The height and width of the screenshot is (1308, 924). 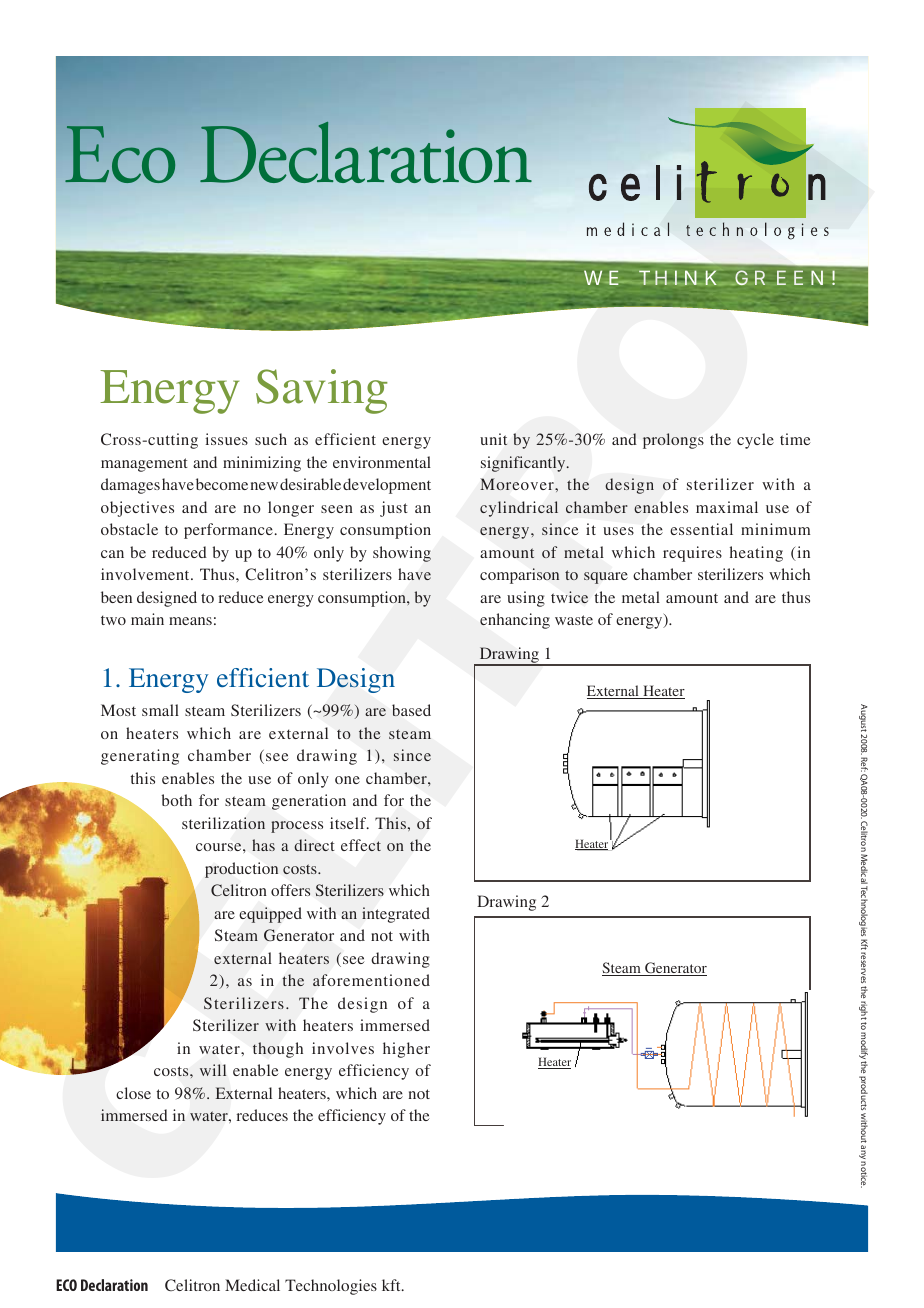 What do you see at coordinates (229, 531) in the screenshot?
I see `performance` at bounding box center [229, 531].
